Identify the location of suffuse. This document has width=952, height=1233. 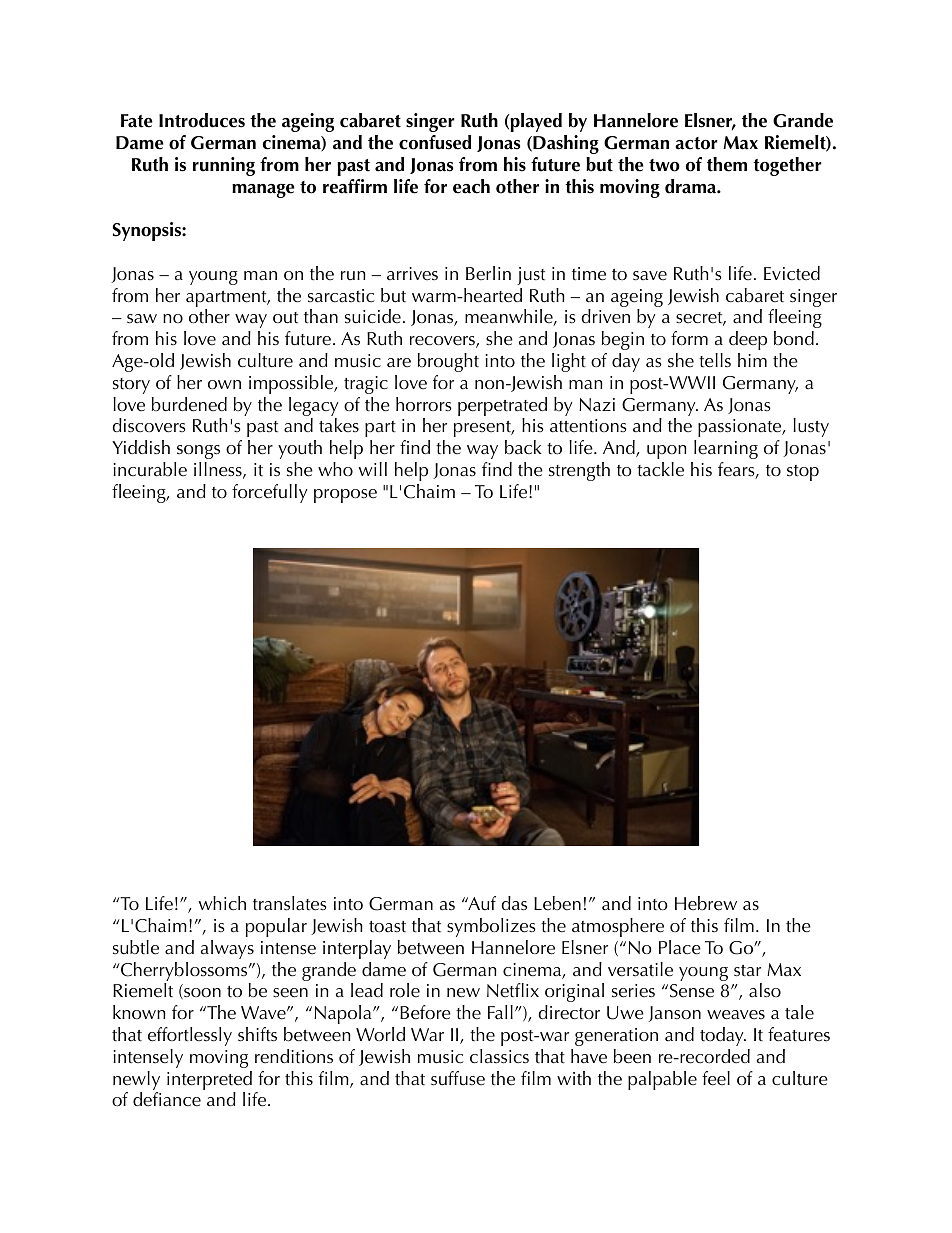
(458, 1078).
